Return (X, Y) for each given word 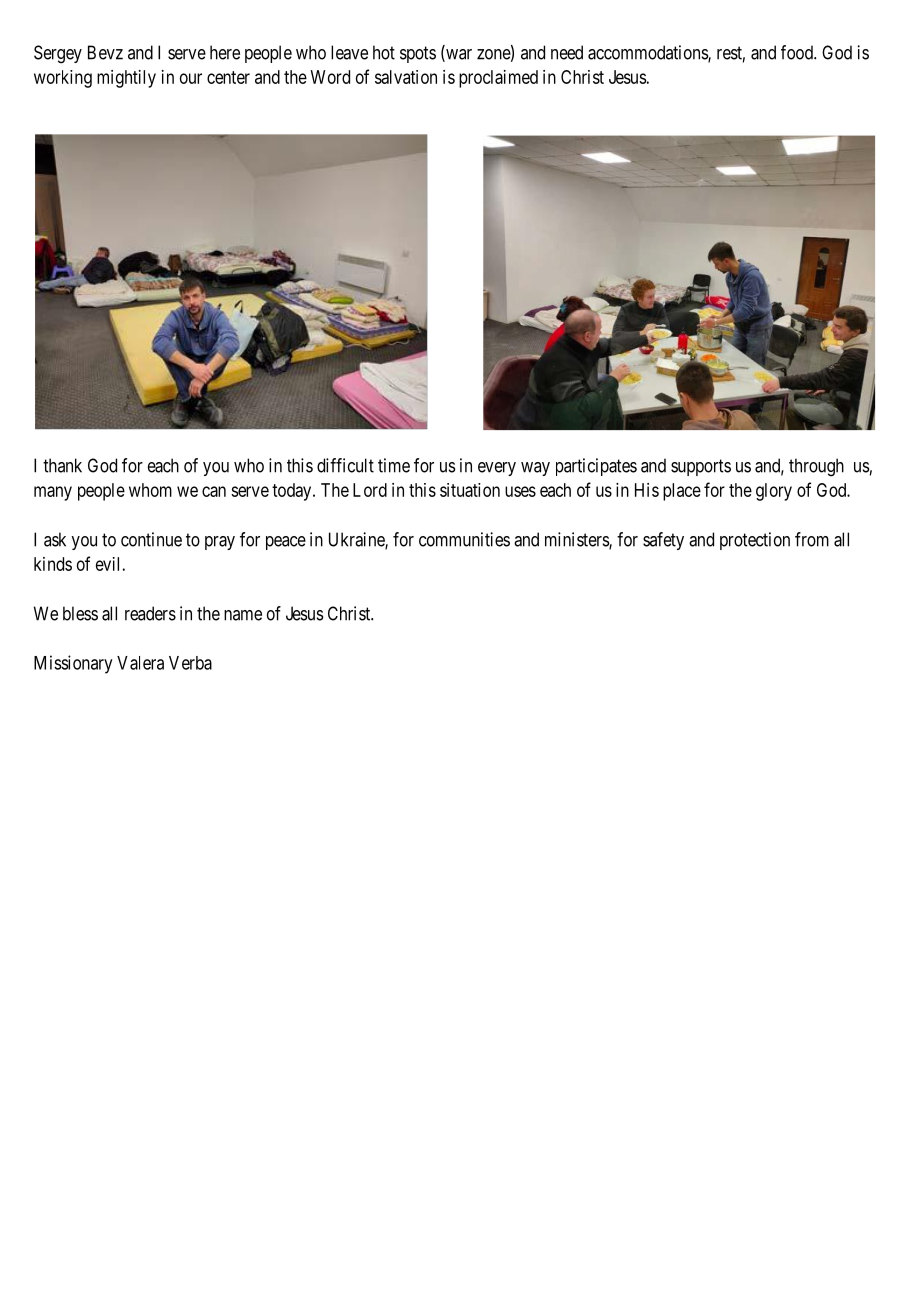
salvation (406, 77)
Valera (140, 663)
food (798, 52)
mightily (126, 79)
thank (62, 465)
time (394, 465)
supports (701, 467)
